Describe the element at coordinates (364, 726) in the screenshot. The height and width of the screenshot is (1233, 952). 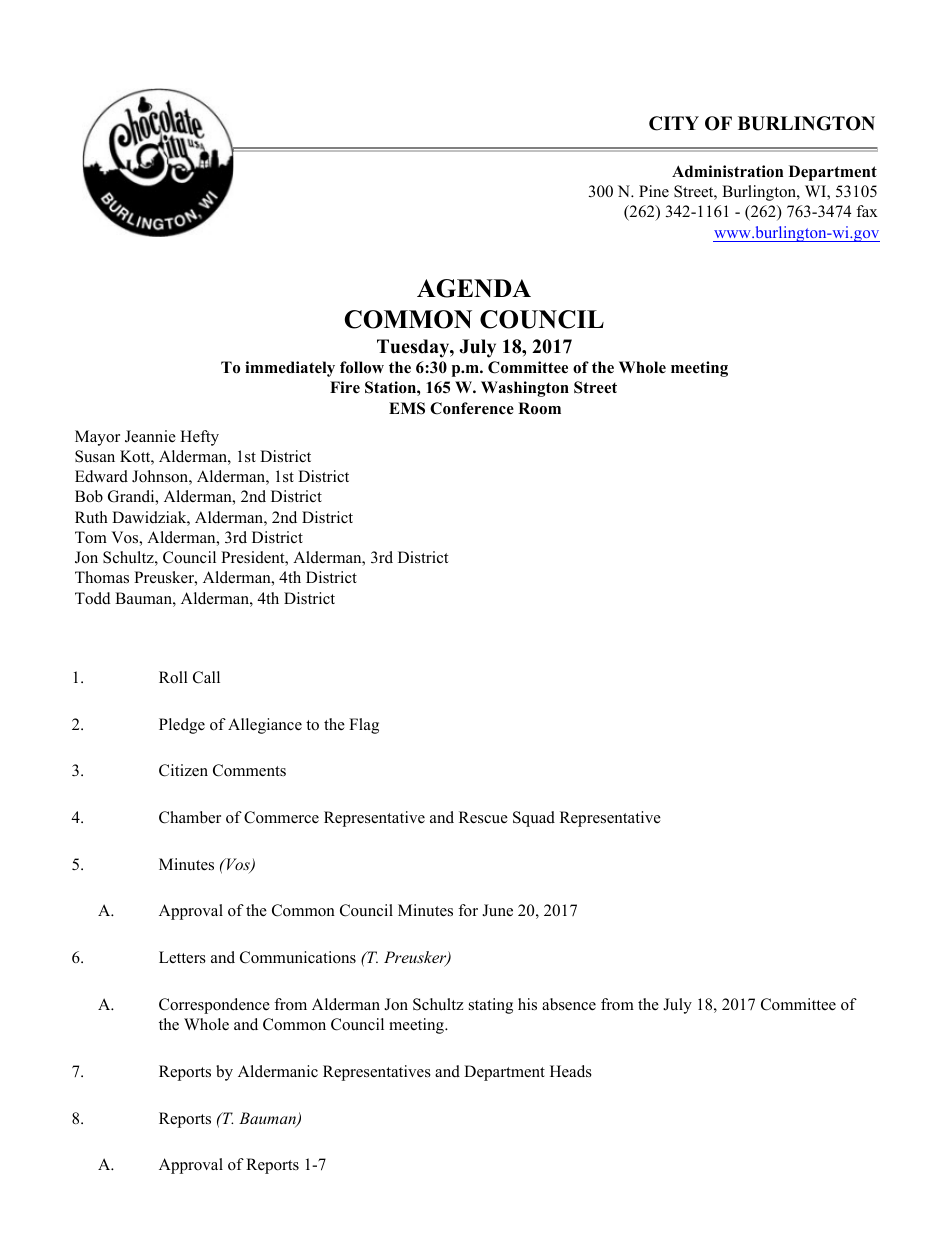
I see `Flag` at that location.
